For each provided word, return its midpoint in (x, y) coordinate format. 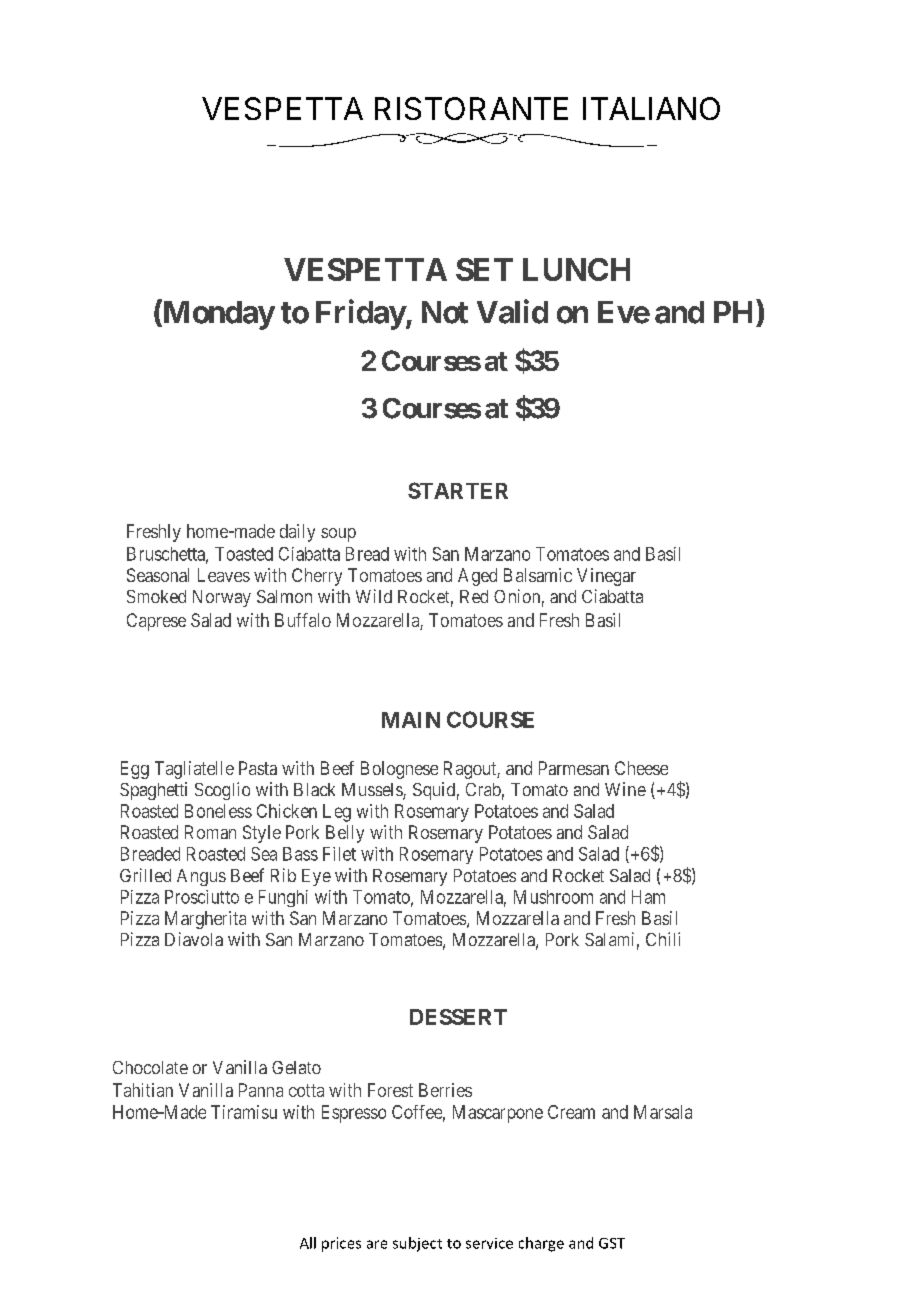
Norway (222, 598)
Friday (361, 314)
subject (417, 1244)
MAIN (411, 720)
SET (484, 269)
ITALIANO (651, 108)
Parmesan (574, 768)
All (308, 1243)
